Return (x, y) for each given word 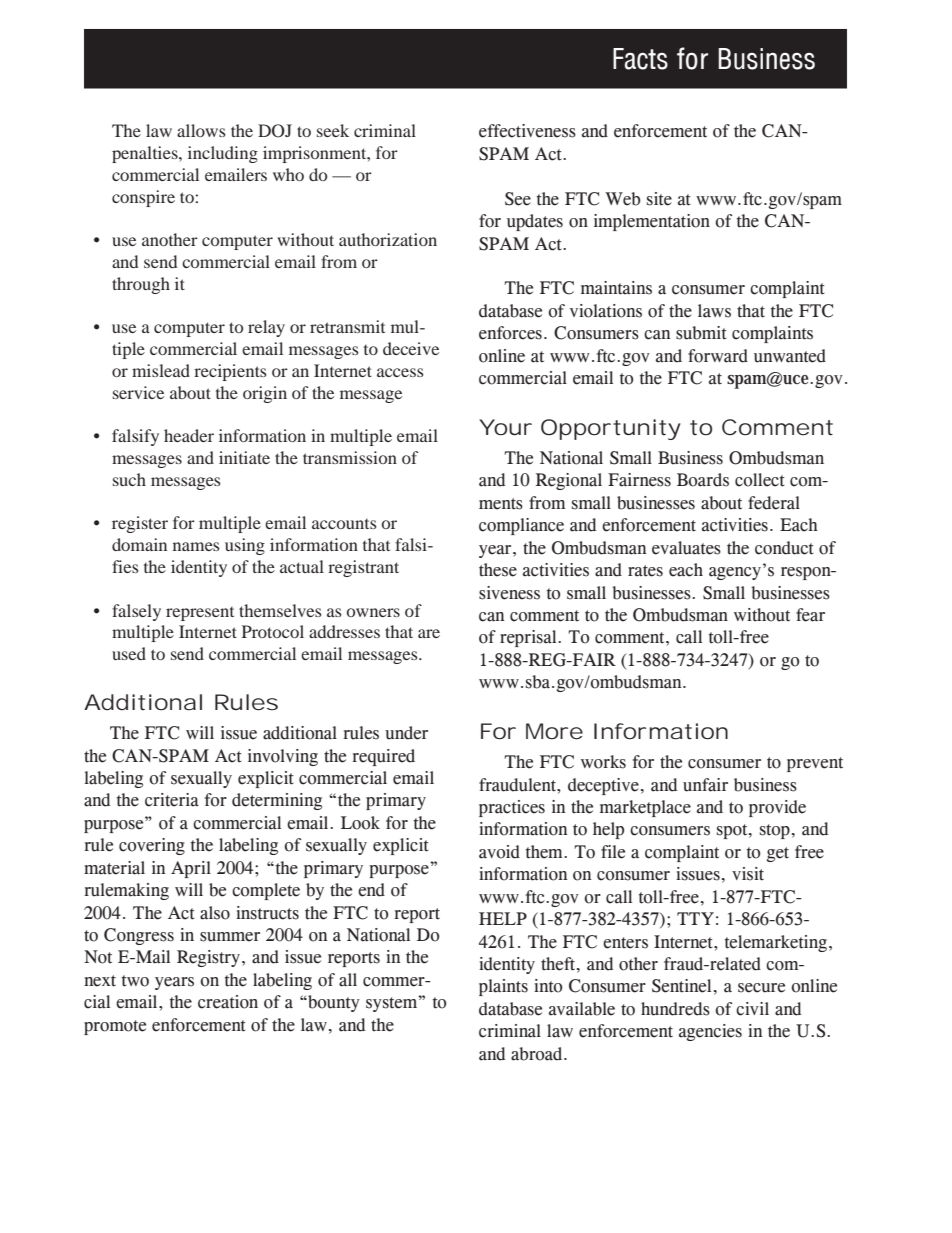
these (498, 570)
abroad (538, 1054)
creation (228, 1002)
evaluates (686, 548)
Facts (640, 59)
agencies (710, 1032)
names (196, 546)
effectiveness (527, 131)
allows (201, 130)
